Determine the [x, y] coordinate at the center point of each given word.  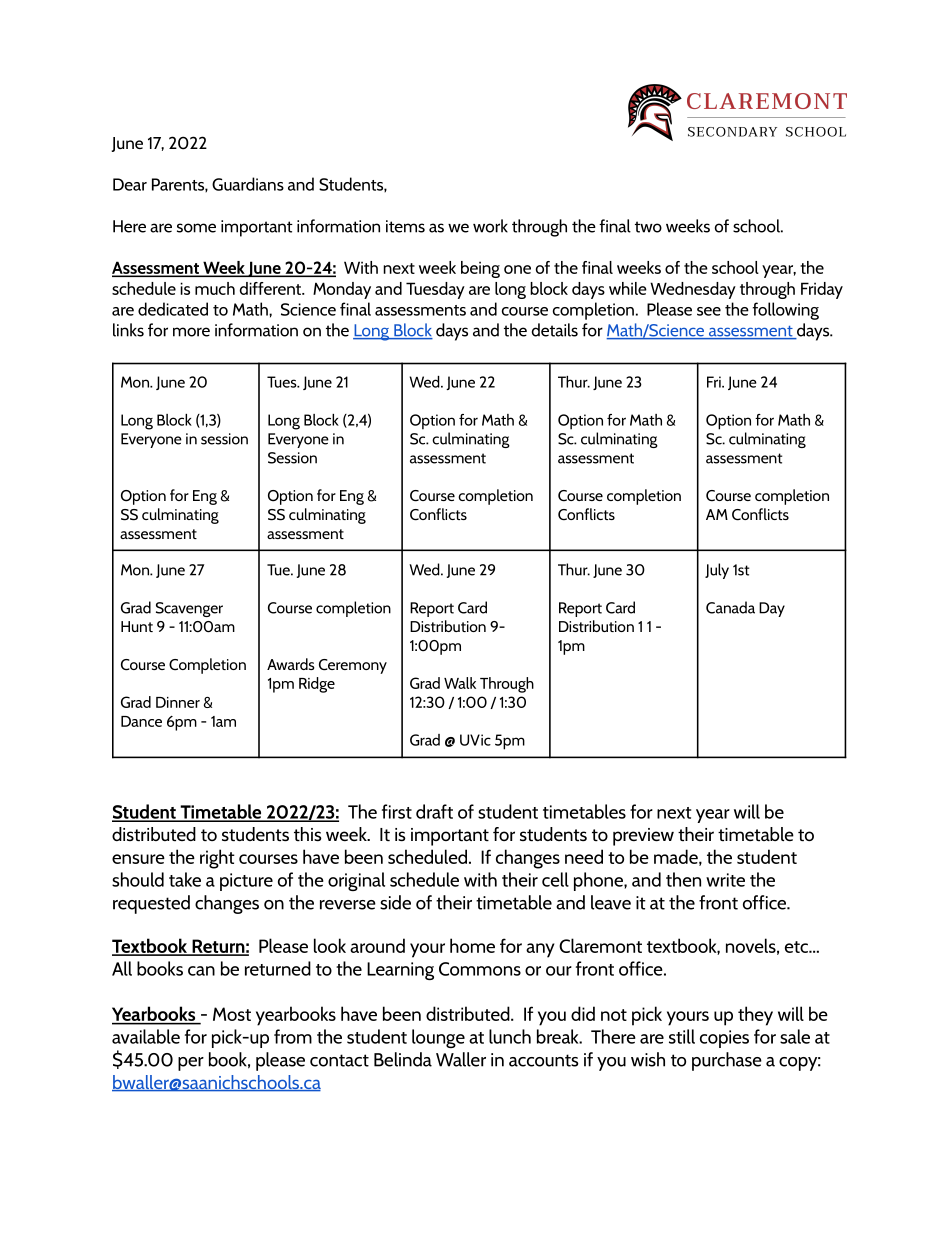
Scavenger [189, 609]
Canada [730, 607]
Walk [460, 683]
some [196, 228]
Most [232, 1014]
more [191, 332]
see [709, 311]
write [725, 880]
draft [434, 811]
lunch [510, 1036]
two [648, 227]
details [555, 330]
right [217, 859]
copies [724, 1039]
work [490, 226]
